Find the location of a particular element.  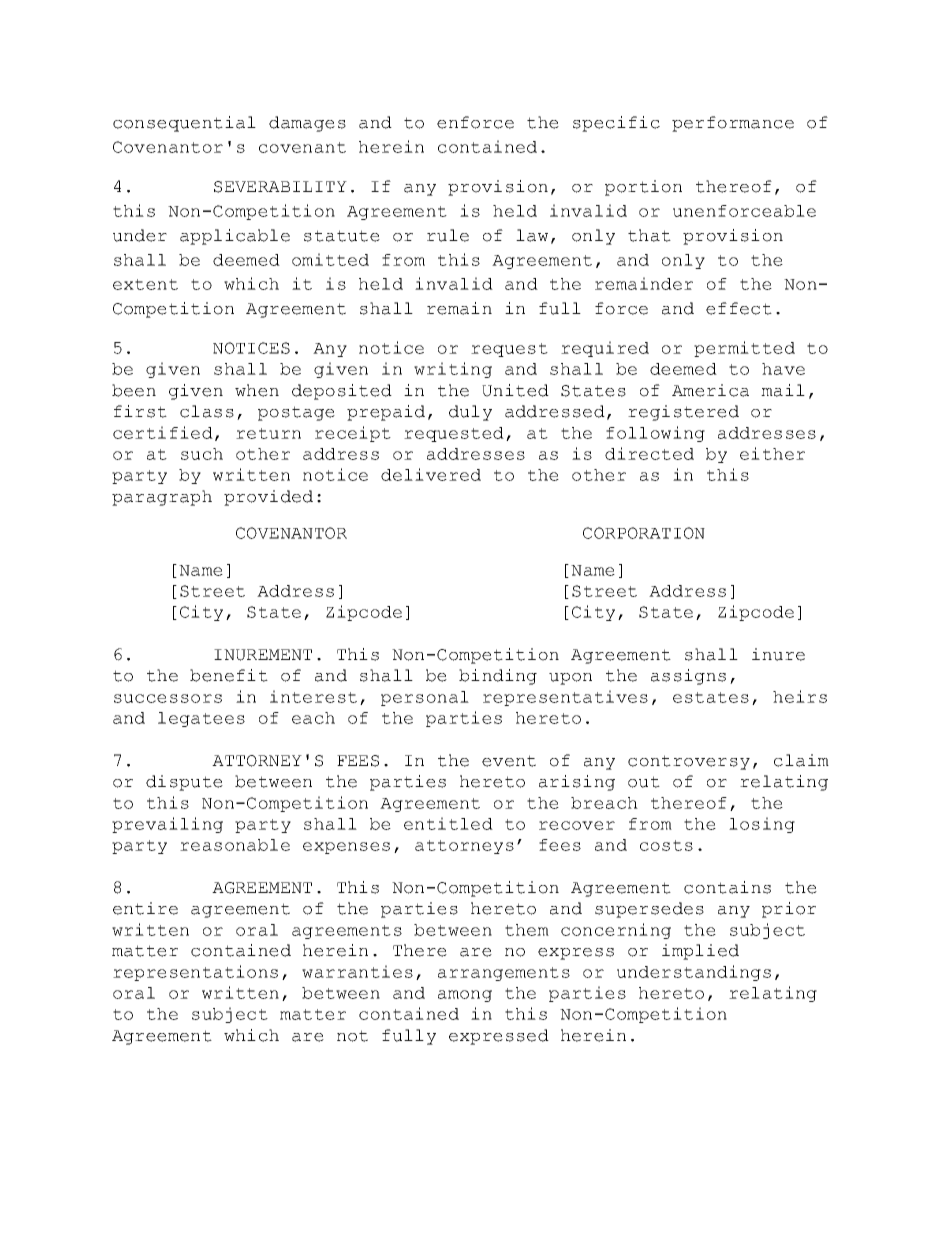

representations is located at coordinates (195, 973).
